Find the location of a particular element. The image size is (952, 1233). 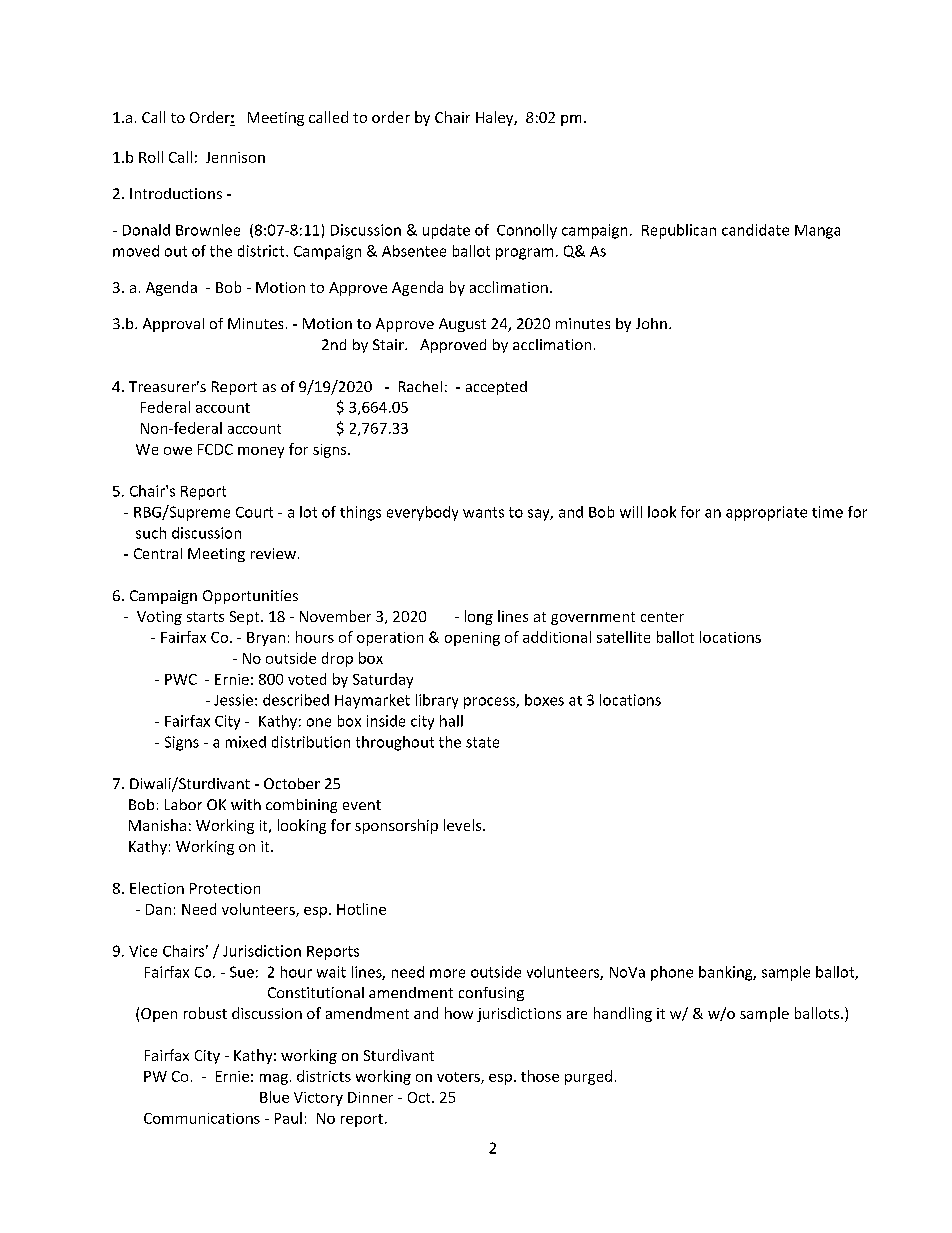

Communications is located at coordinates (202, 1118).
